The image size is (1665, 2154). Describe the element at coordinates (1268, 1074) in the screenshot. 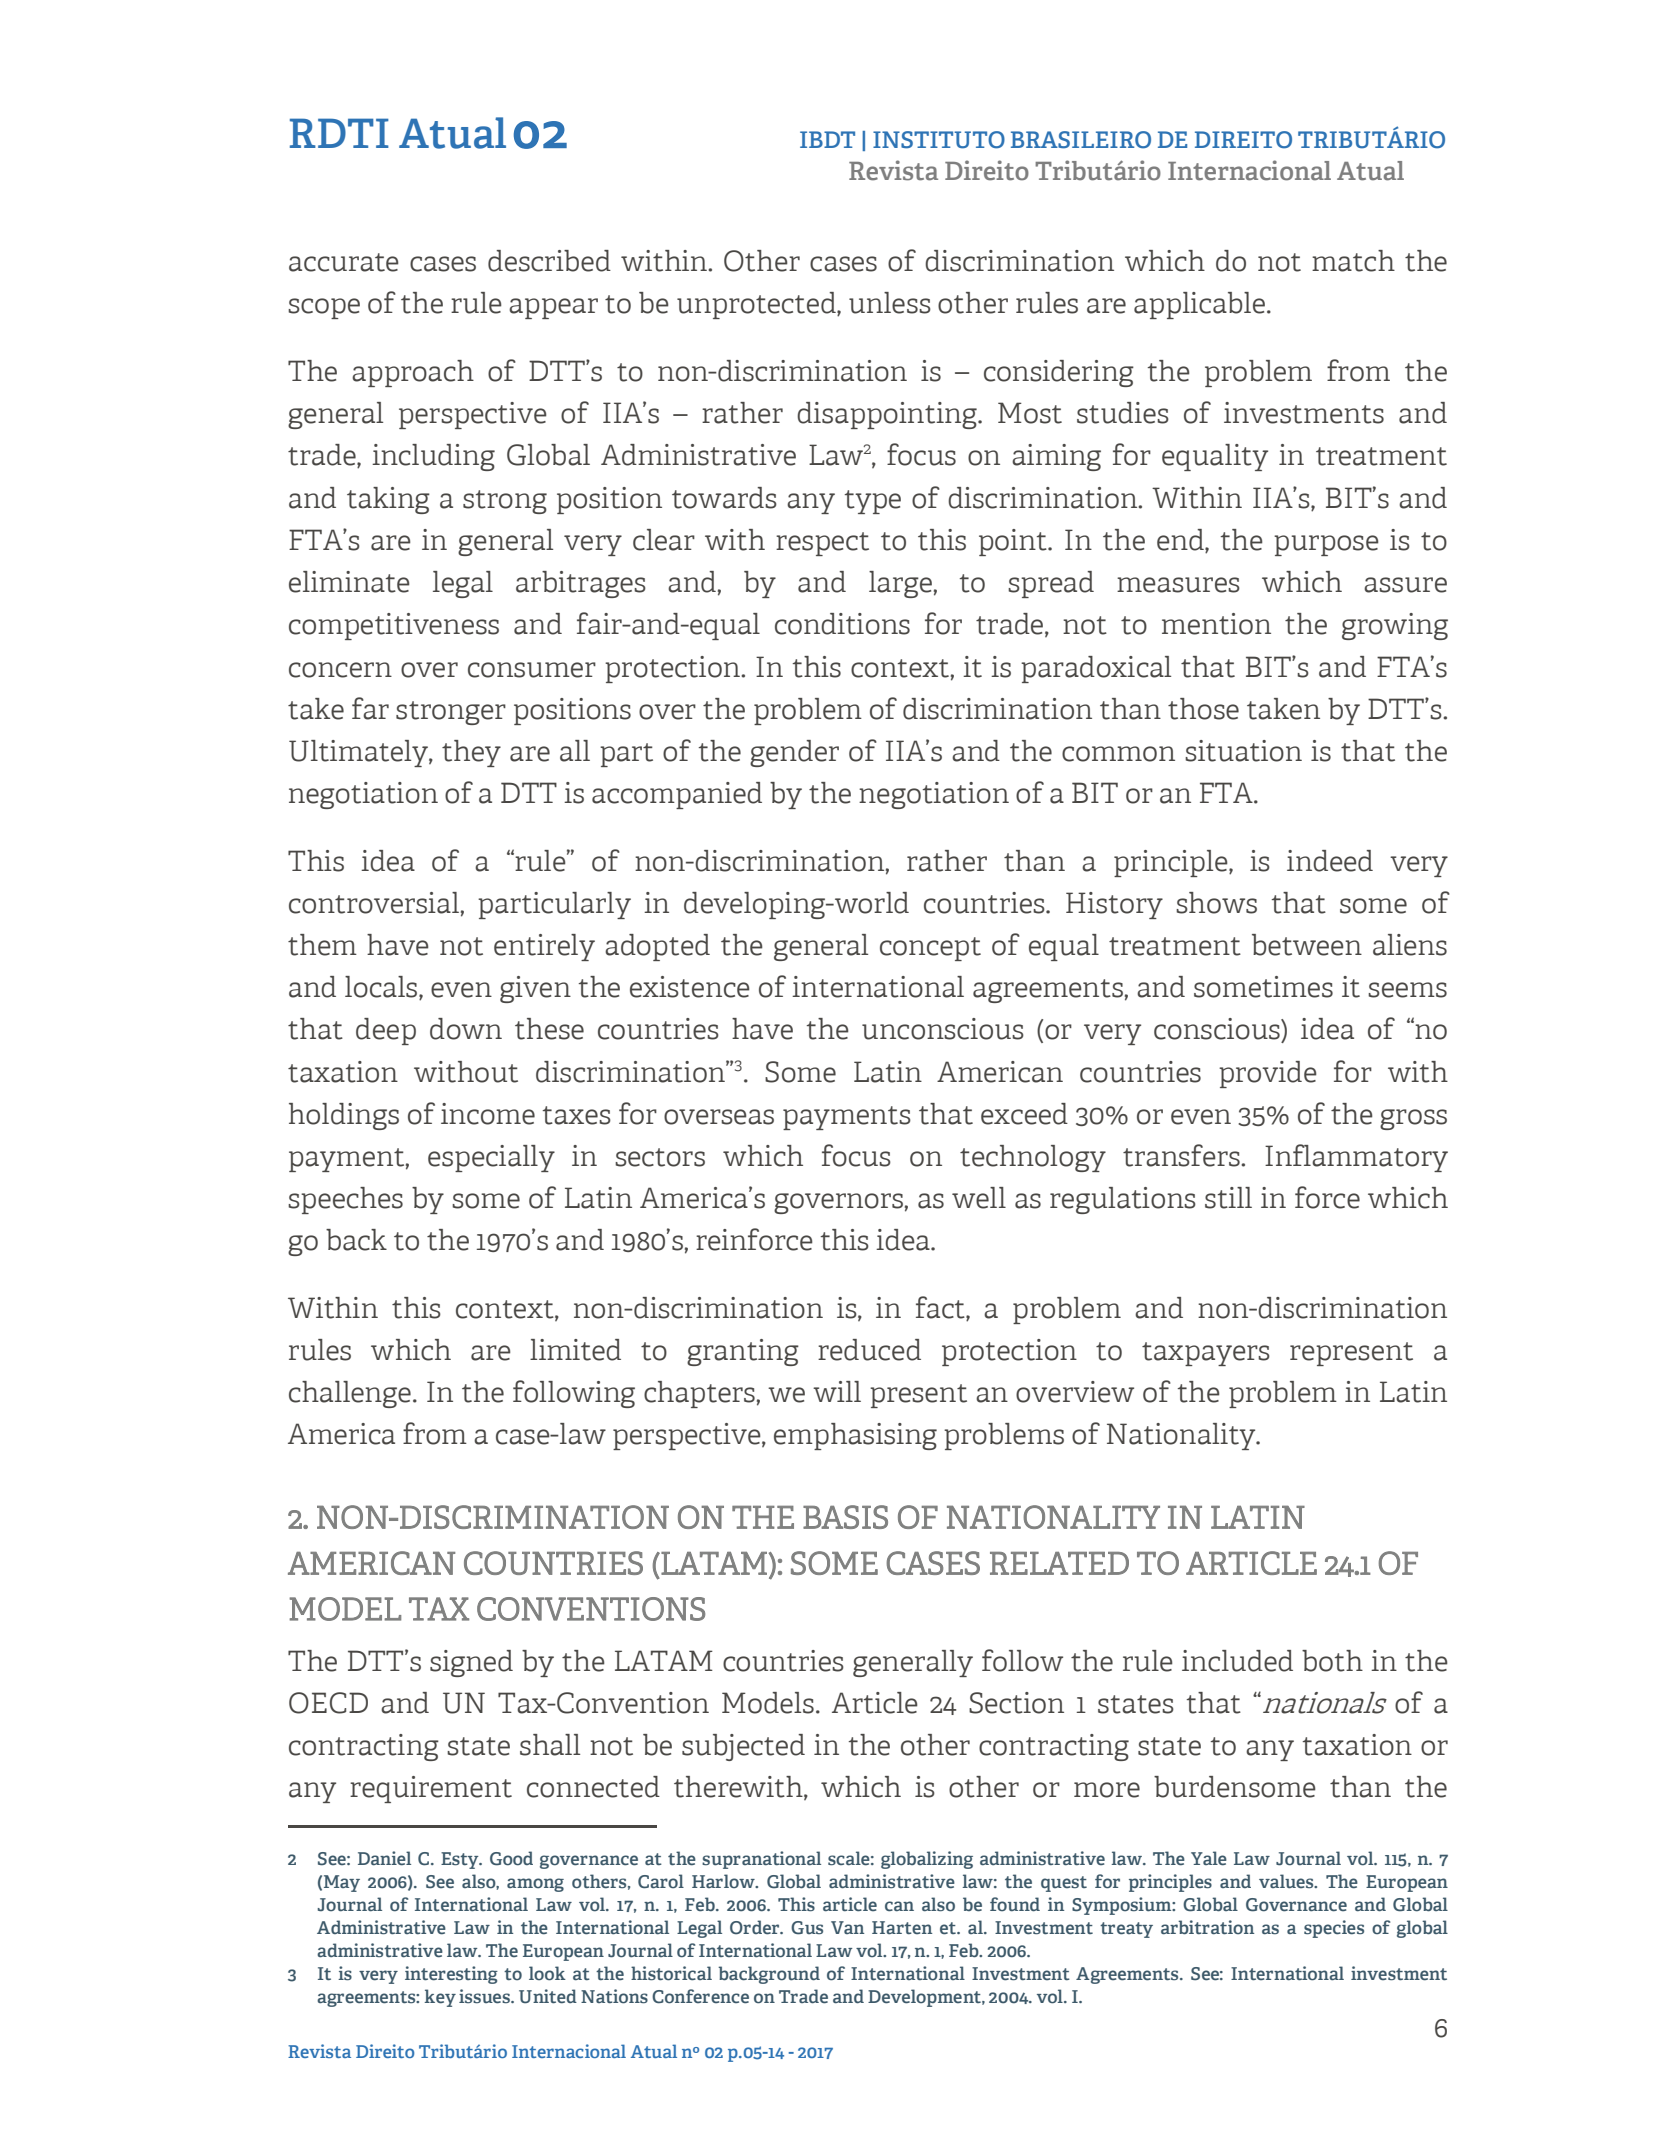

I see `provide` at that location.
